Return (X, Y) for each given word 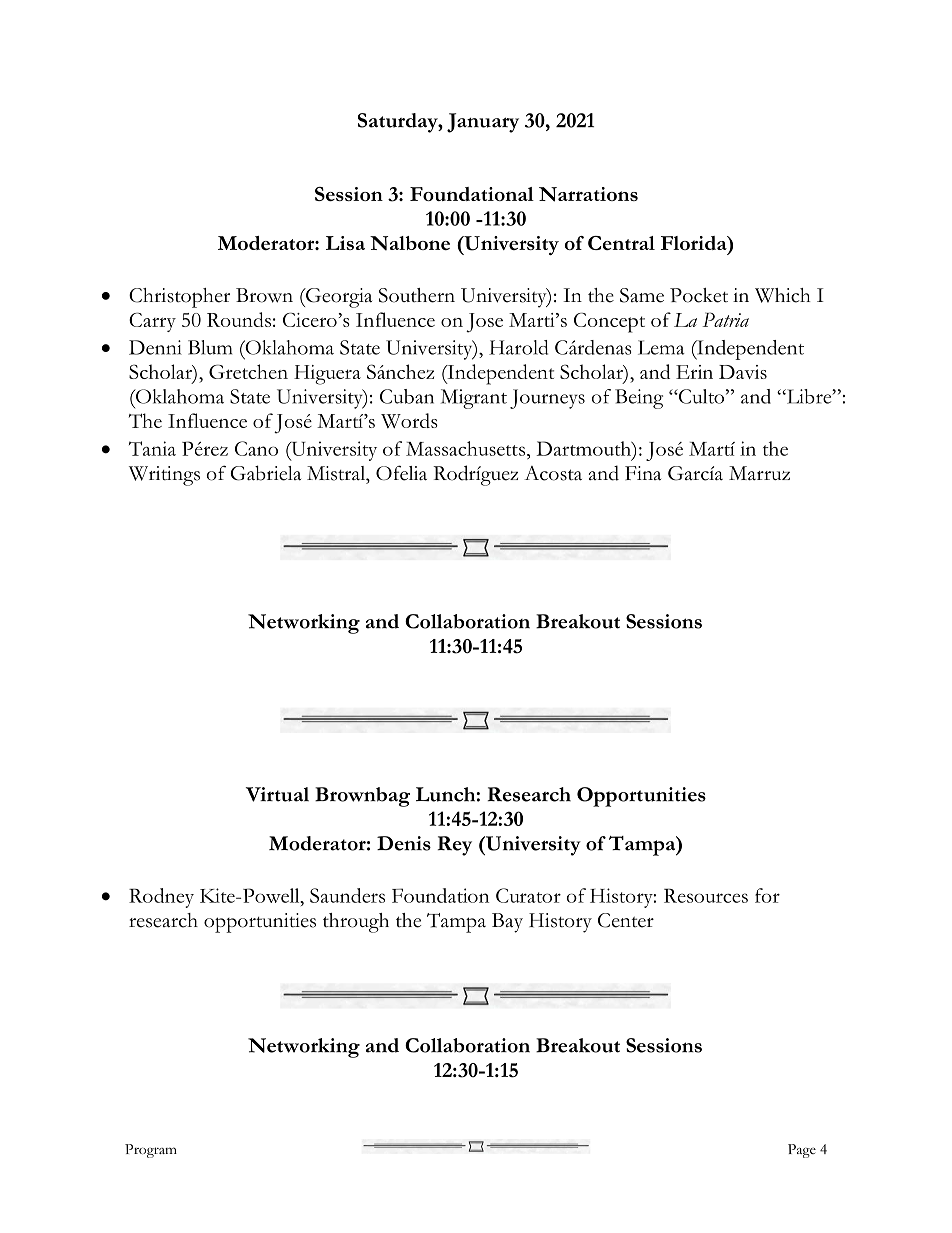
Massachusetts (465, 448)
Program (151, 1151)
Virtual (277, 794)
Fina (643, 473)
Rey (454, 846)
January (483, 123)
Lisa (345, 243)
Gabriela (265, 473)
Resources (706, 895)
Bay (507, 923)
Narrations (588, 194)
